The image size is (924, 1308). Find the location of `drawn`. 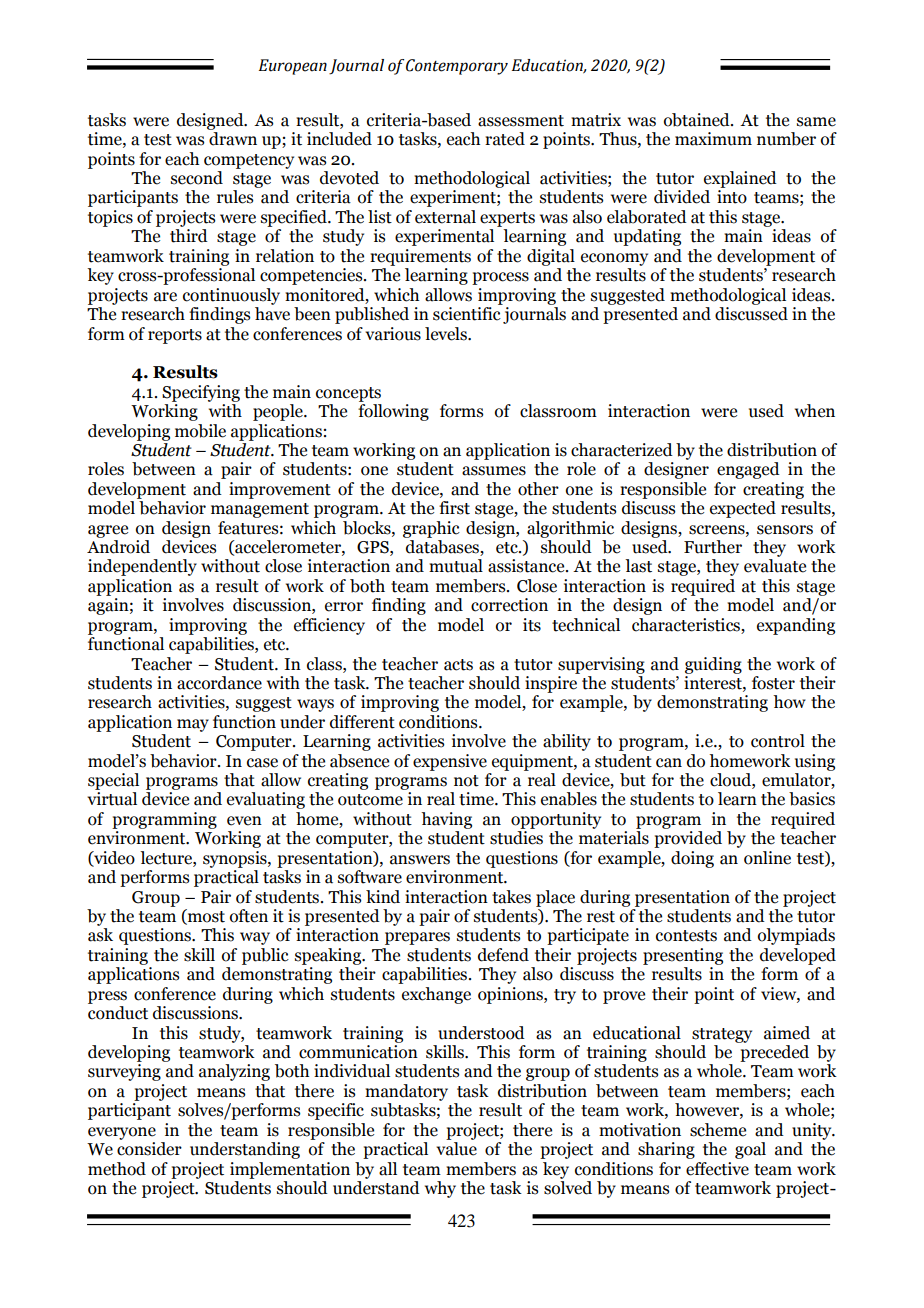

drawn is located at coordinates (233, 139).
